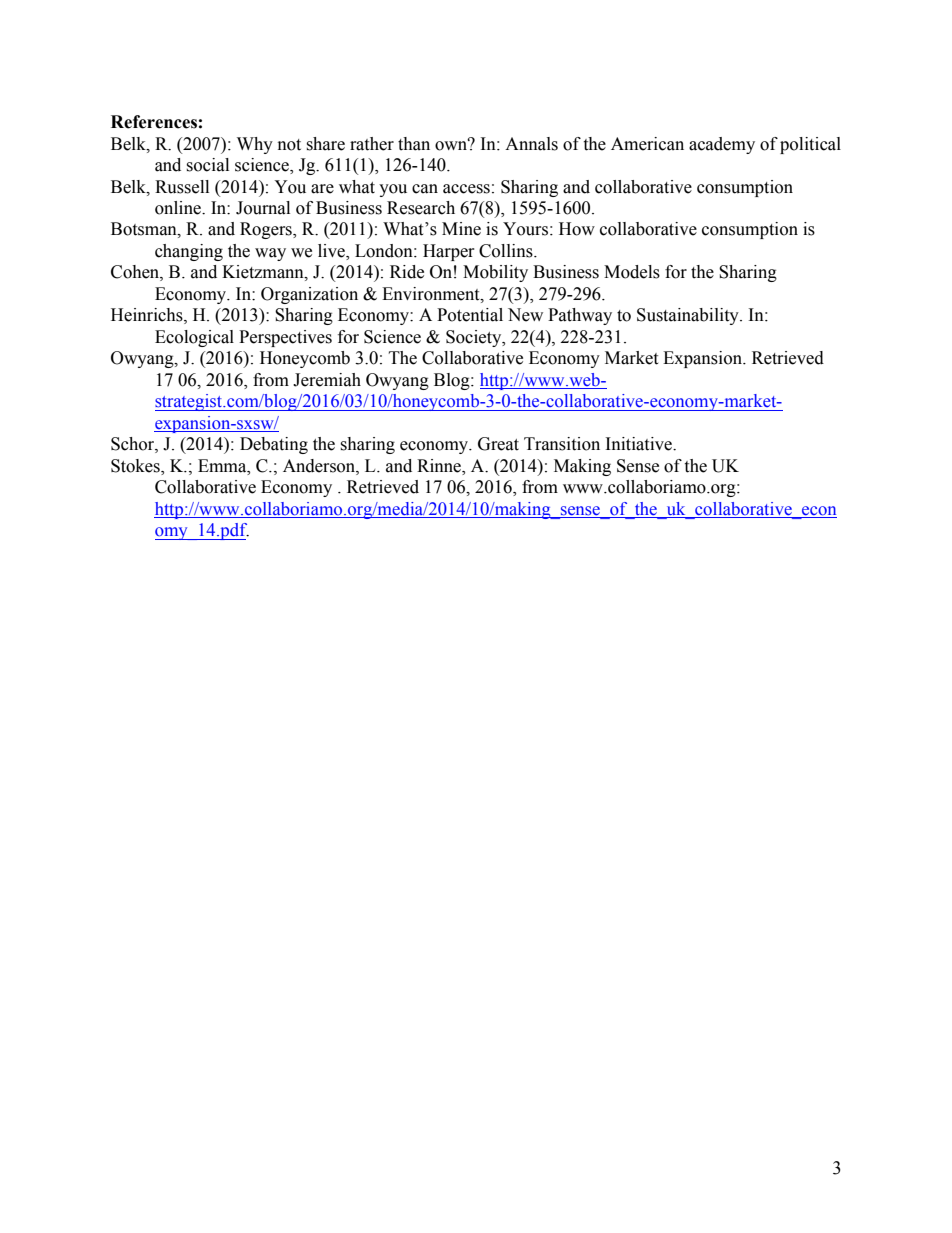  Describe the element at coordinates (255, 145) in the image. I see `Why` at that location.
